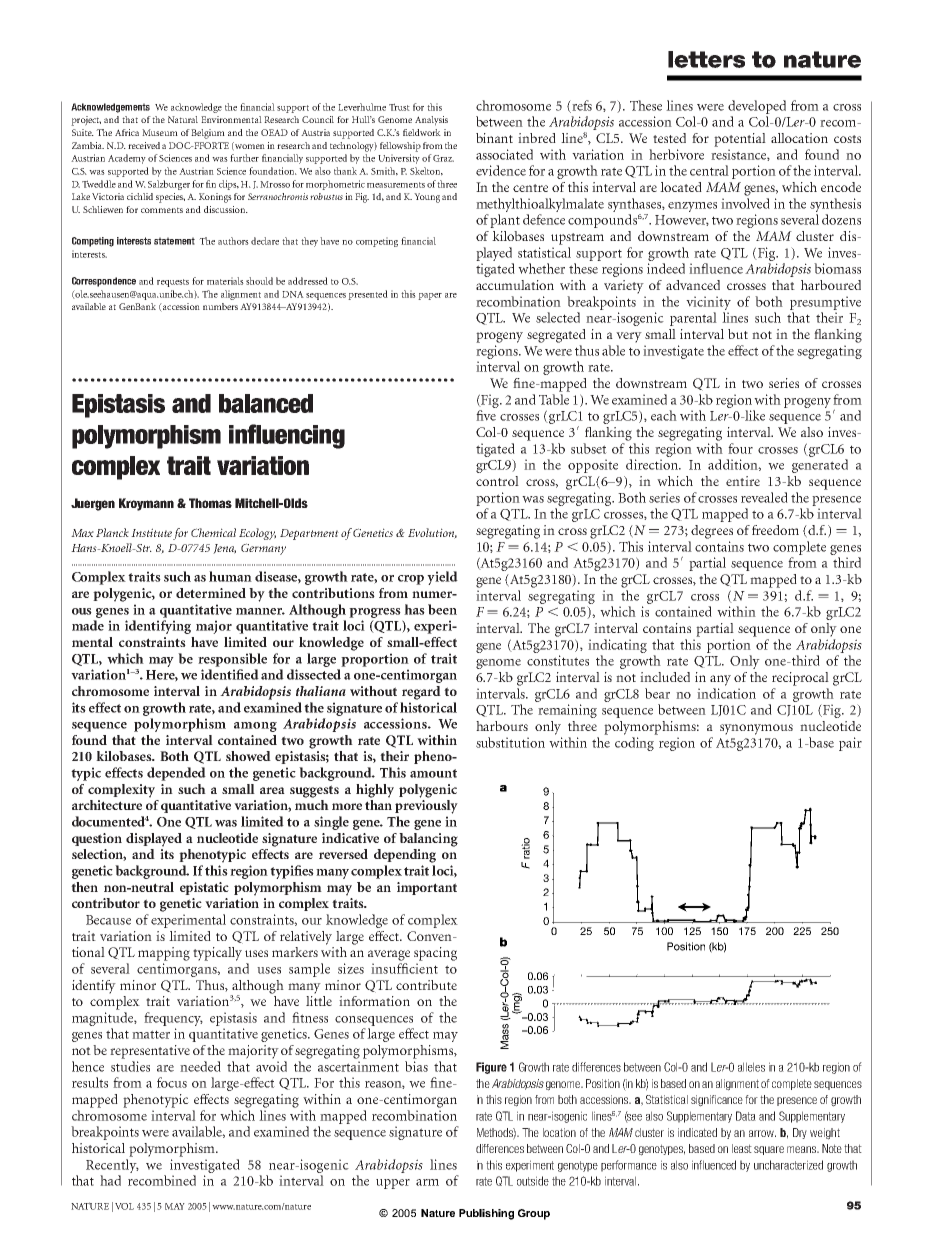  What do you see at coordinates (497, 481) in the page?
I see `control` at bounding box center [497, 481].
